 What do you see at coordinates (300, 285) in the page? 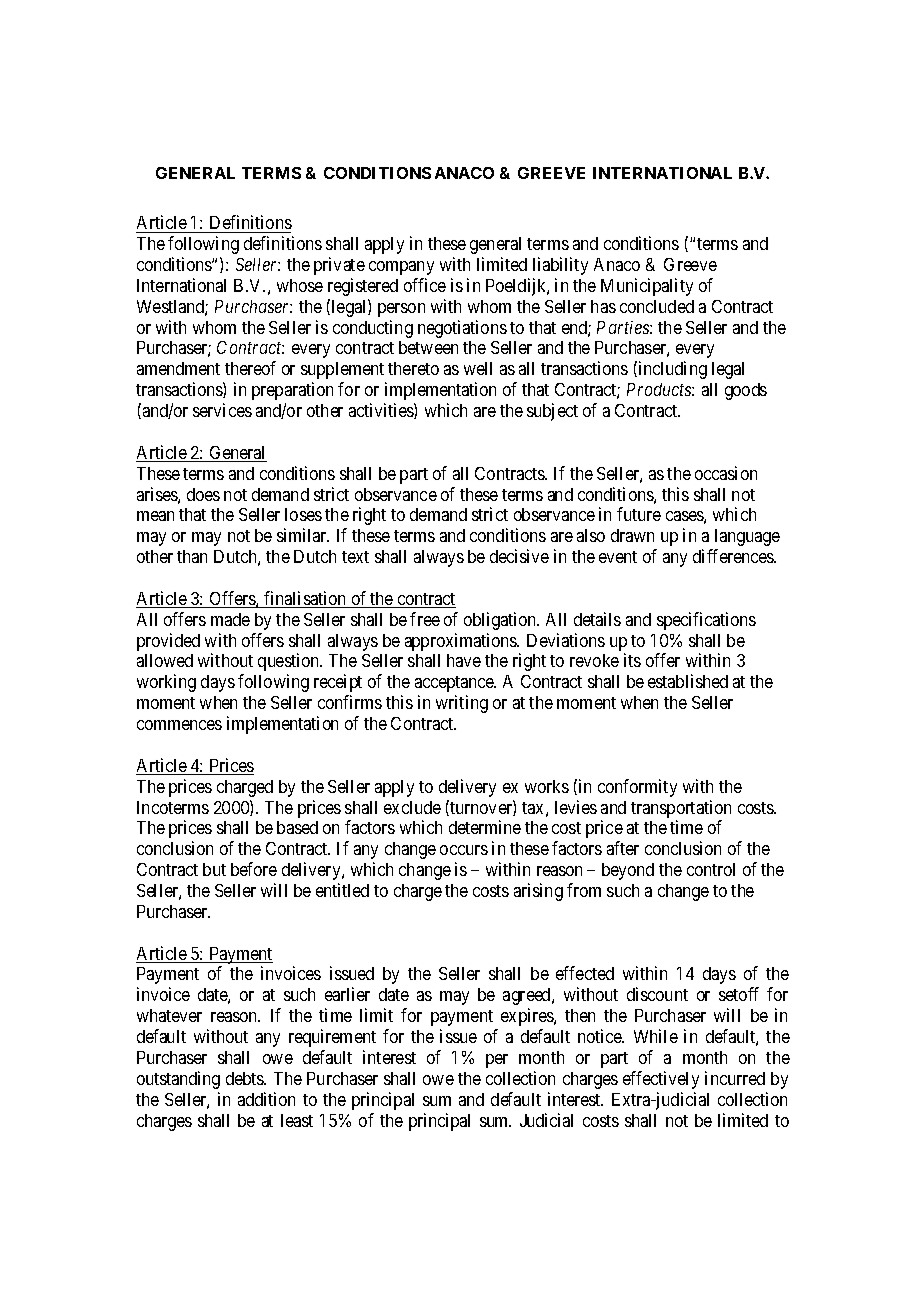
I see `whose` at bounding box center [300, 285].
